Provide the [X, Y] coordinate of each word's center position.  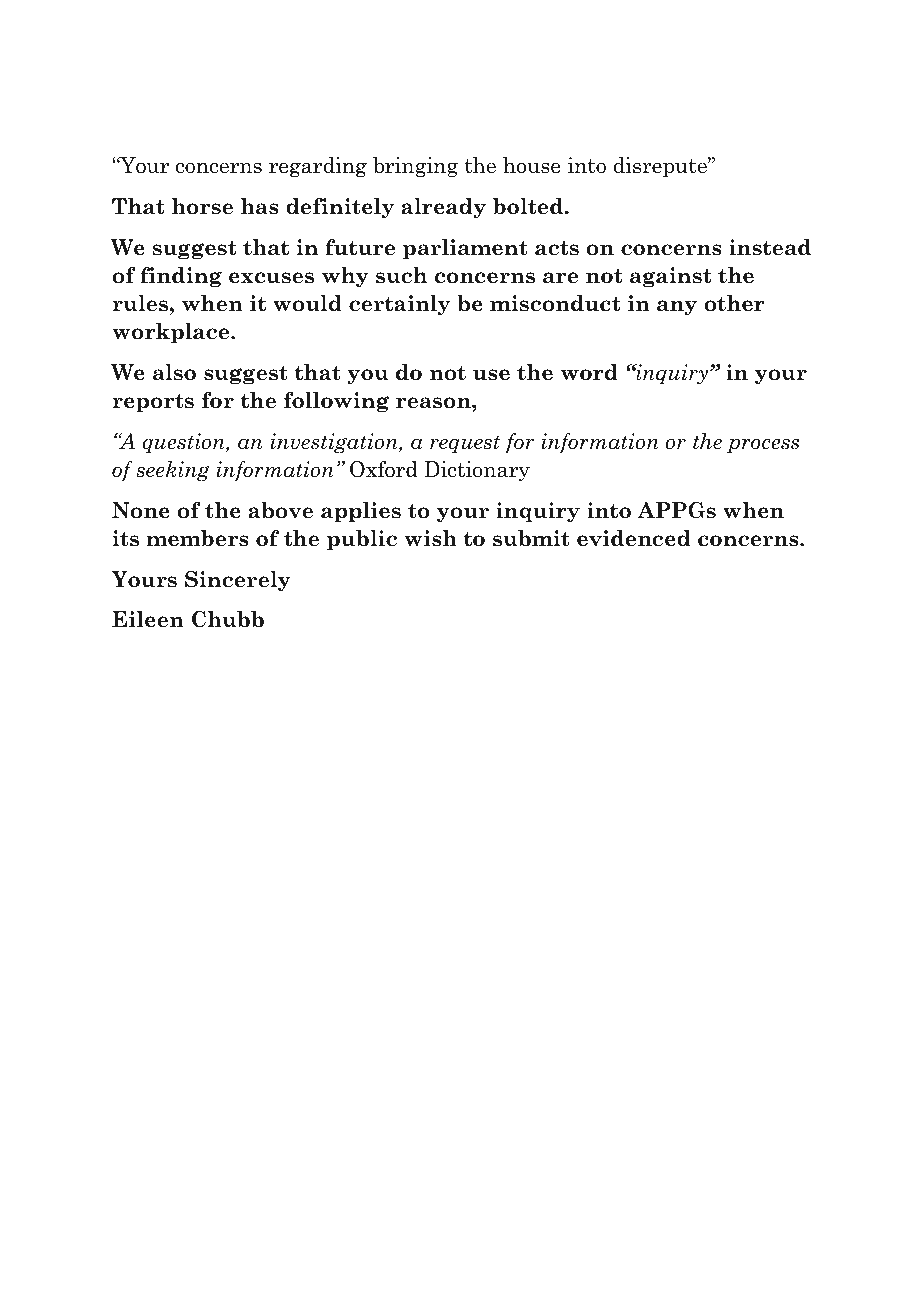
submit [531, 538]
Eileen [148, 619]
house [532, 165]
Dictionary [477, 471]
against [671, 277]
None [141, 510]
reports [153, 403]
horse [202, 206]
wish [431, 538]
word [589, 372]
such [401, 275]
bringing [415, 167]
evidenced [633, 538]
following [336, 402]
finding [181, 277]
